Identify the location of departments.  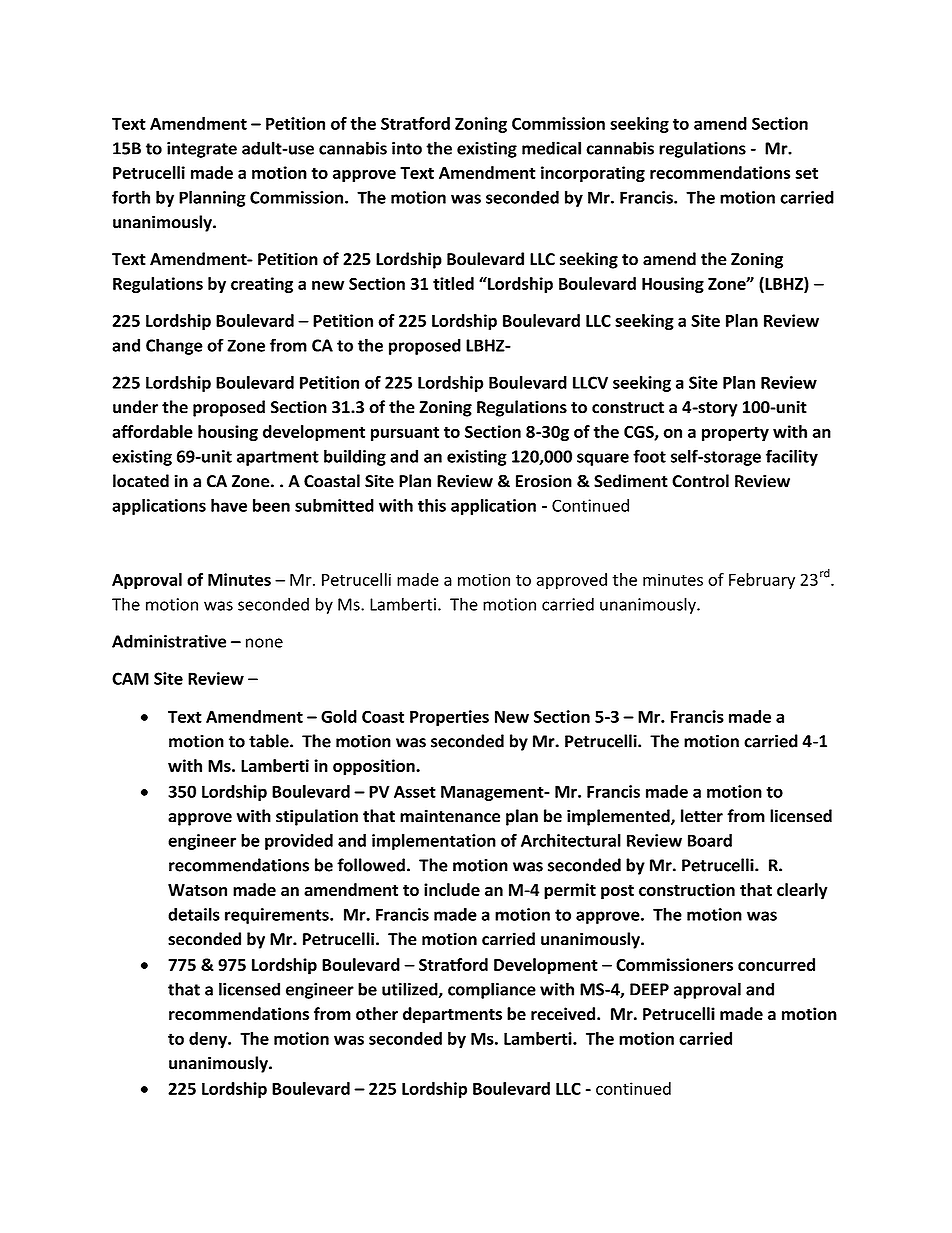
(452, 1015).
